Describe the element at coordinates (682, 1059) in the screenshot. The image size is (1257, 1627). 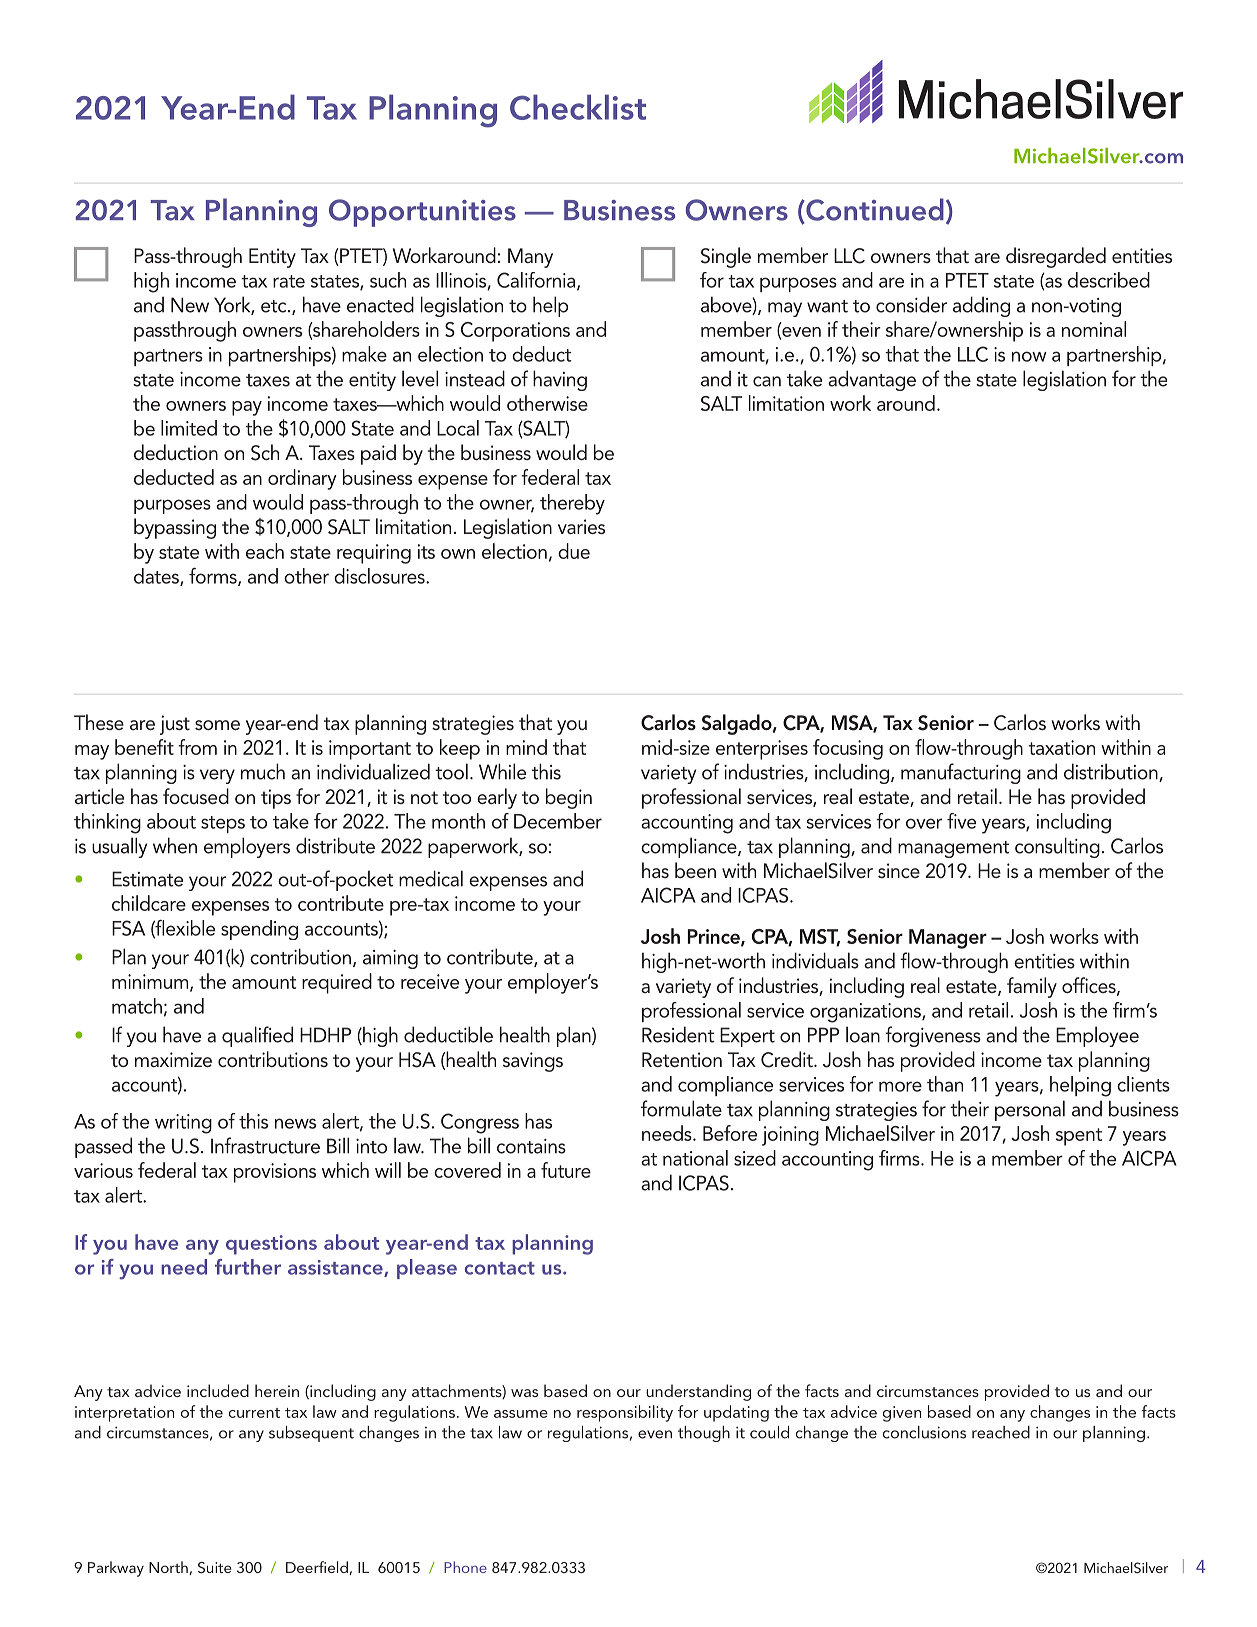
I see `Retention` at that location.
